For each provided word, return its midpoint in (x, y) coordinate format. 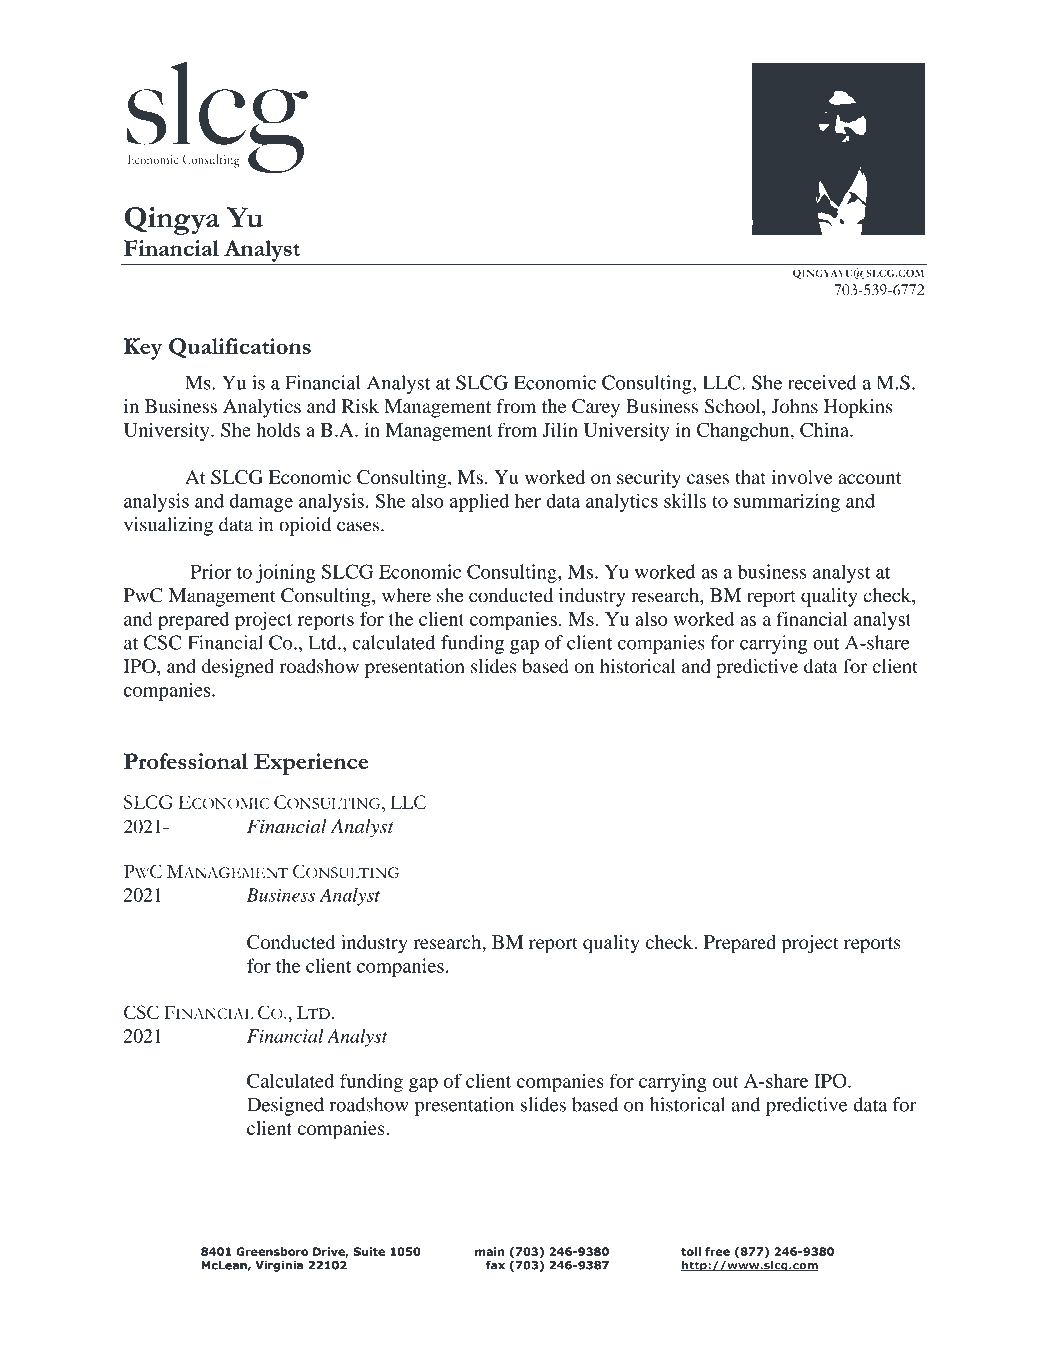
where (406, 595)
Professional (186, 761)
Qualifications (240, 348)
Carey (596, 408)
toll (691, 1251)
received (822, 382)
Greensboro (272, 1251)
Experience (311, 764)
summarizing (787, 502)
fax (495, 1265)
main (489, 1251)
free (717, 1251)
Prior (211, 571)
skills (685, 500)
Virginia (279, 1266)
